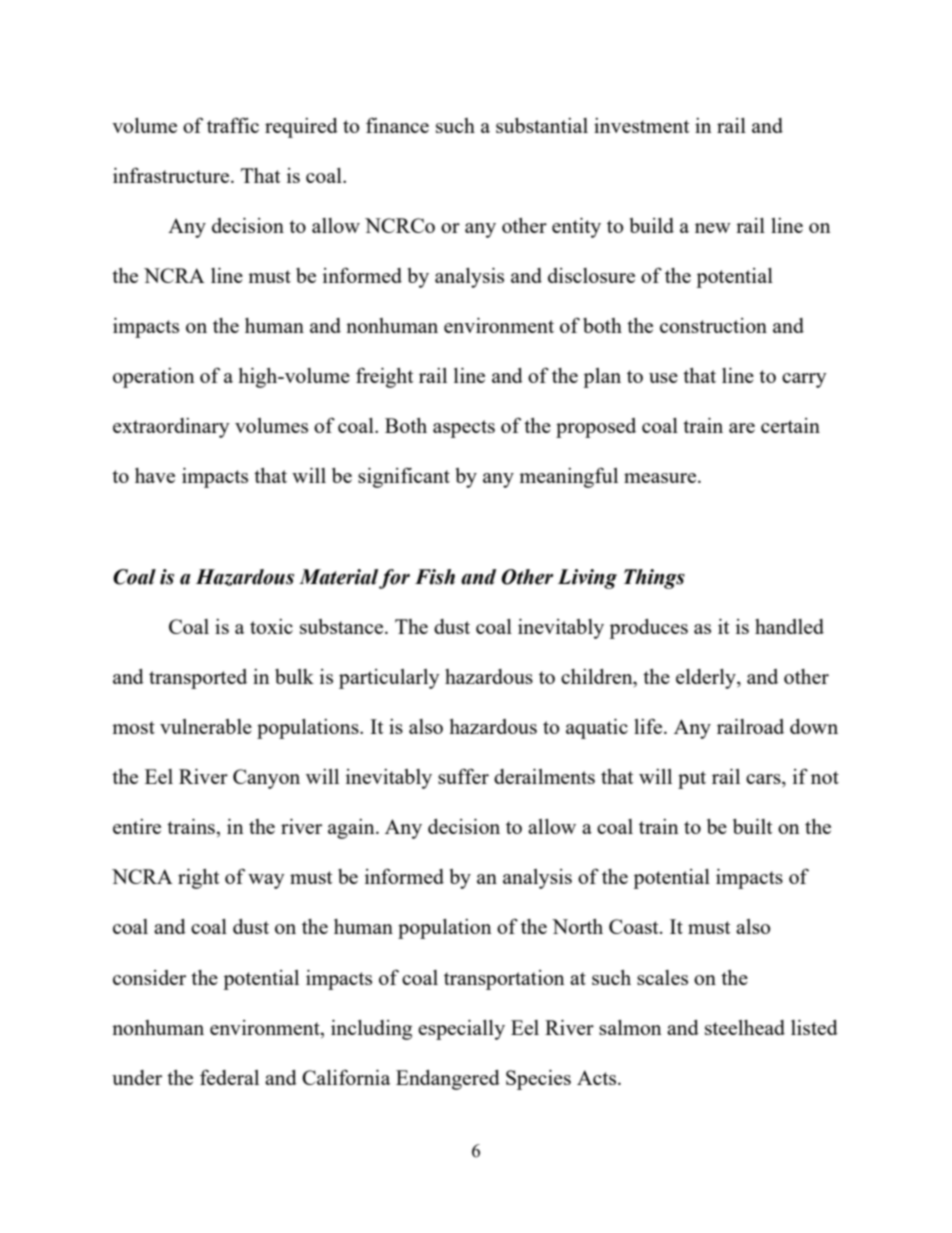  What do you see at coordinates (804, 380) in the screenshot?
I see `carry` at bounding box center [804, 380].
